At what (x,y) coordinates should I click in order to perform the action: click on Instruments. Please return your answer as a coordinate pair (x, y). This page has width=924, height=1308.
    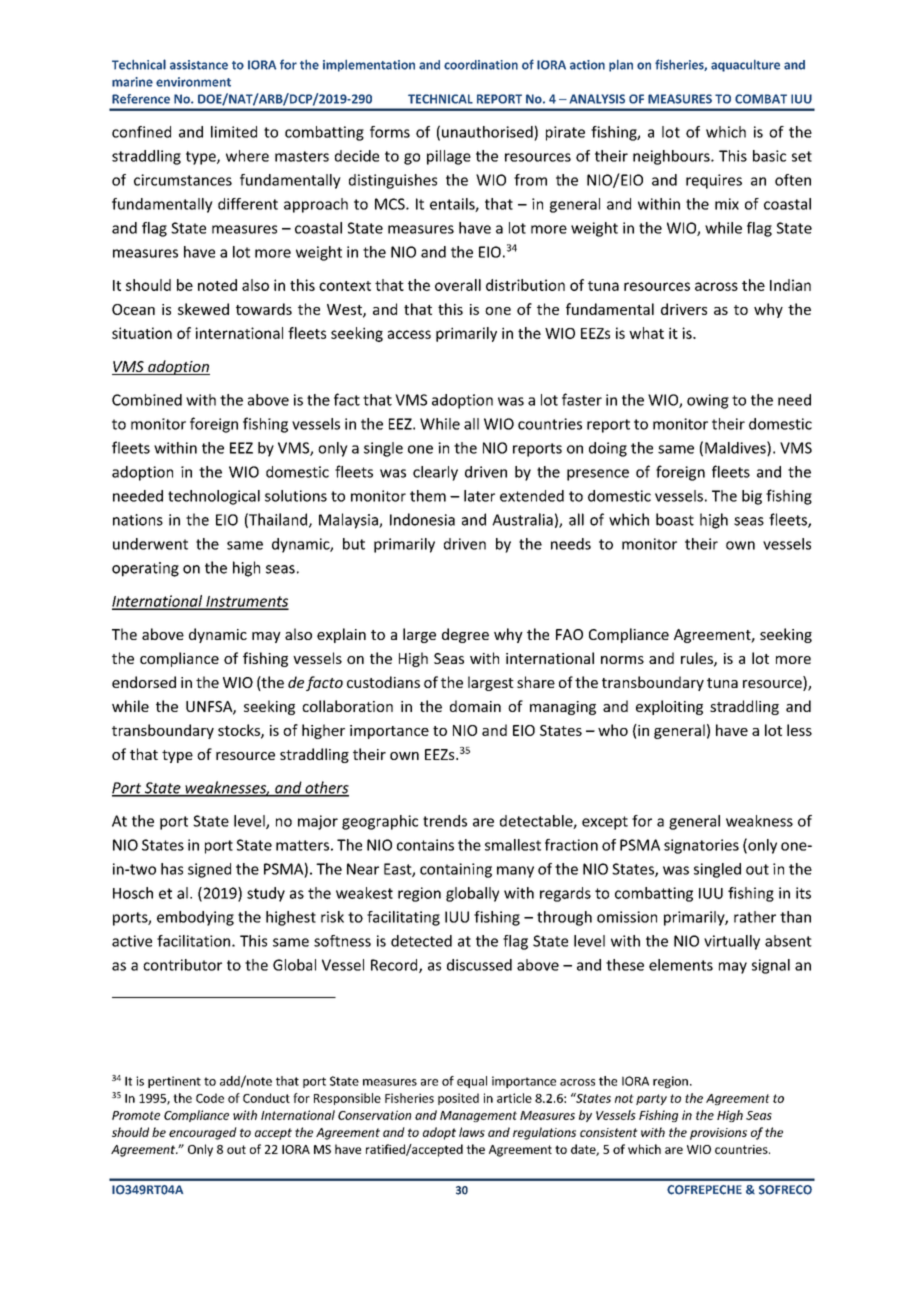
    Looking at the image, I should click on (246, 602).
